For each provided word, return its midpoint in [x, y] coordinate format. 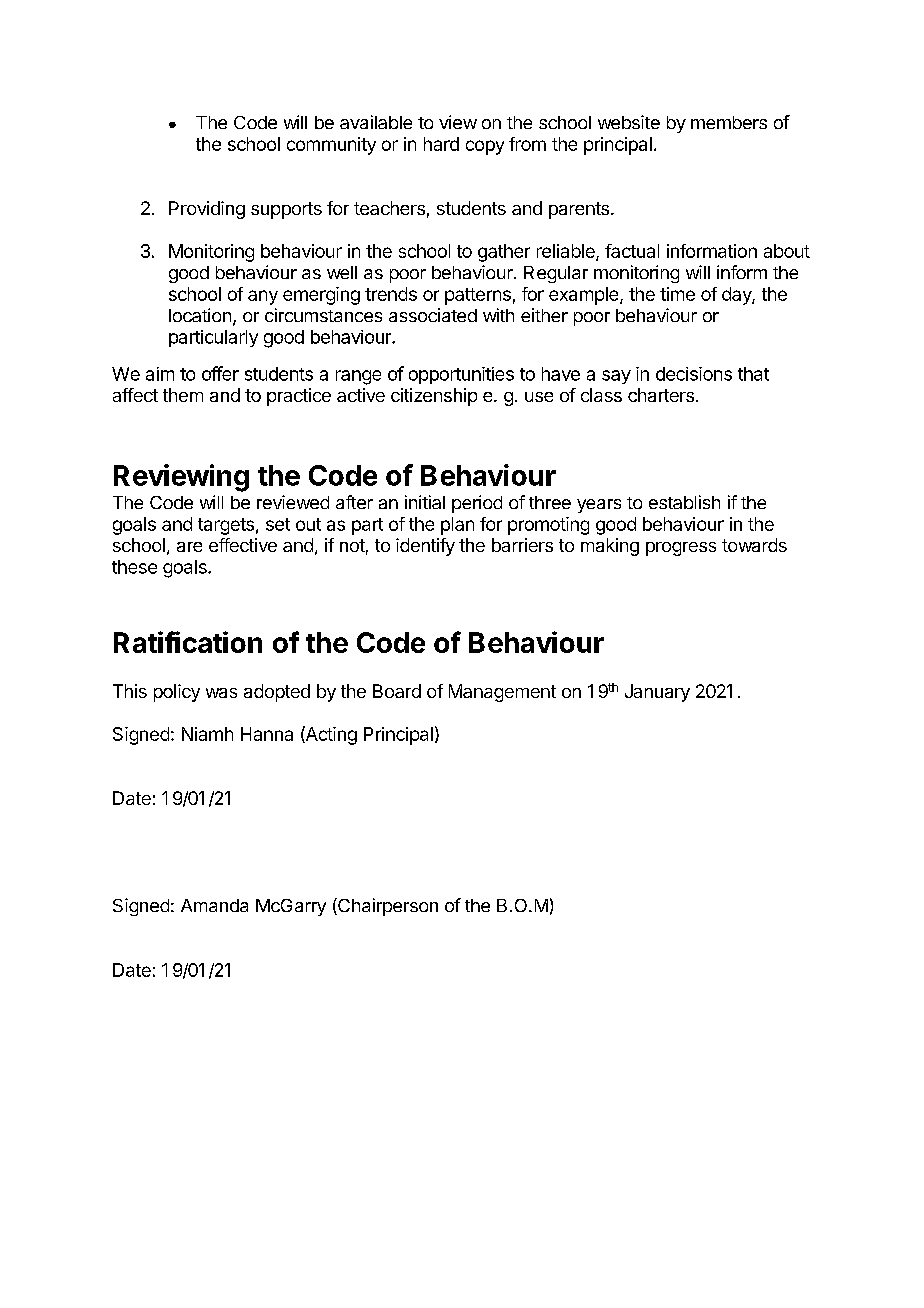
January [657, 693]
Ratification [188, 642]
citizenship [434, 397]
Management [502, 693]
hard [441, 144]
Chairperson [387, 907]
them [183, 395]
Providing [207, 210]
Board [397, 691]
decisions [694, 374]
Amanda [214, 905]
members [729, 122]
